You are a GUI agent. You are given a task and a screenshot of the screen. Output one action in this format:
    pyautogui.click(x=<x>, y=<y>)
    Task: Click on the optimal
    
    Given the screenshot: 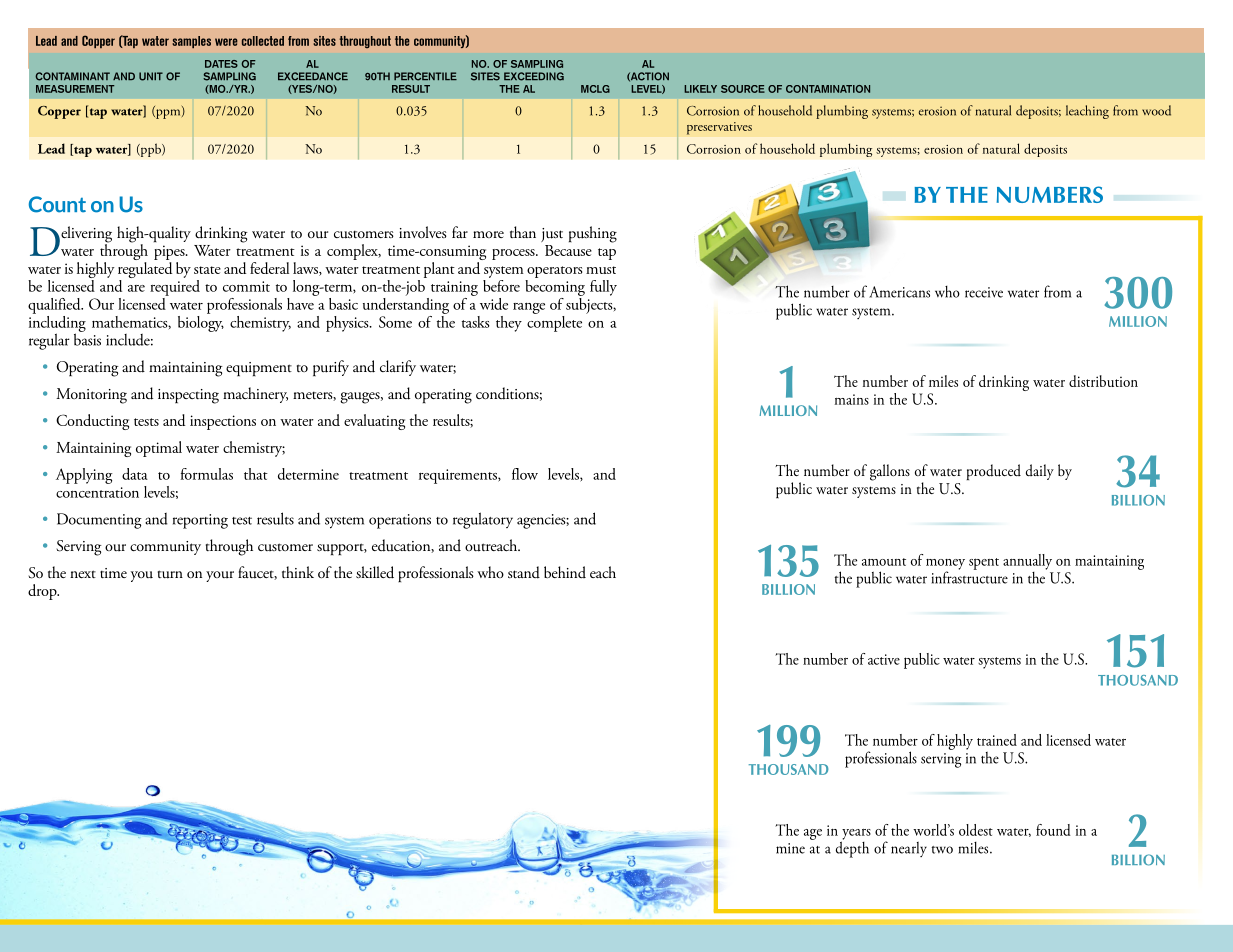 What is the action you would take?
    pyautogui.click(x=159, y=449)
